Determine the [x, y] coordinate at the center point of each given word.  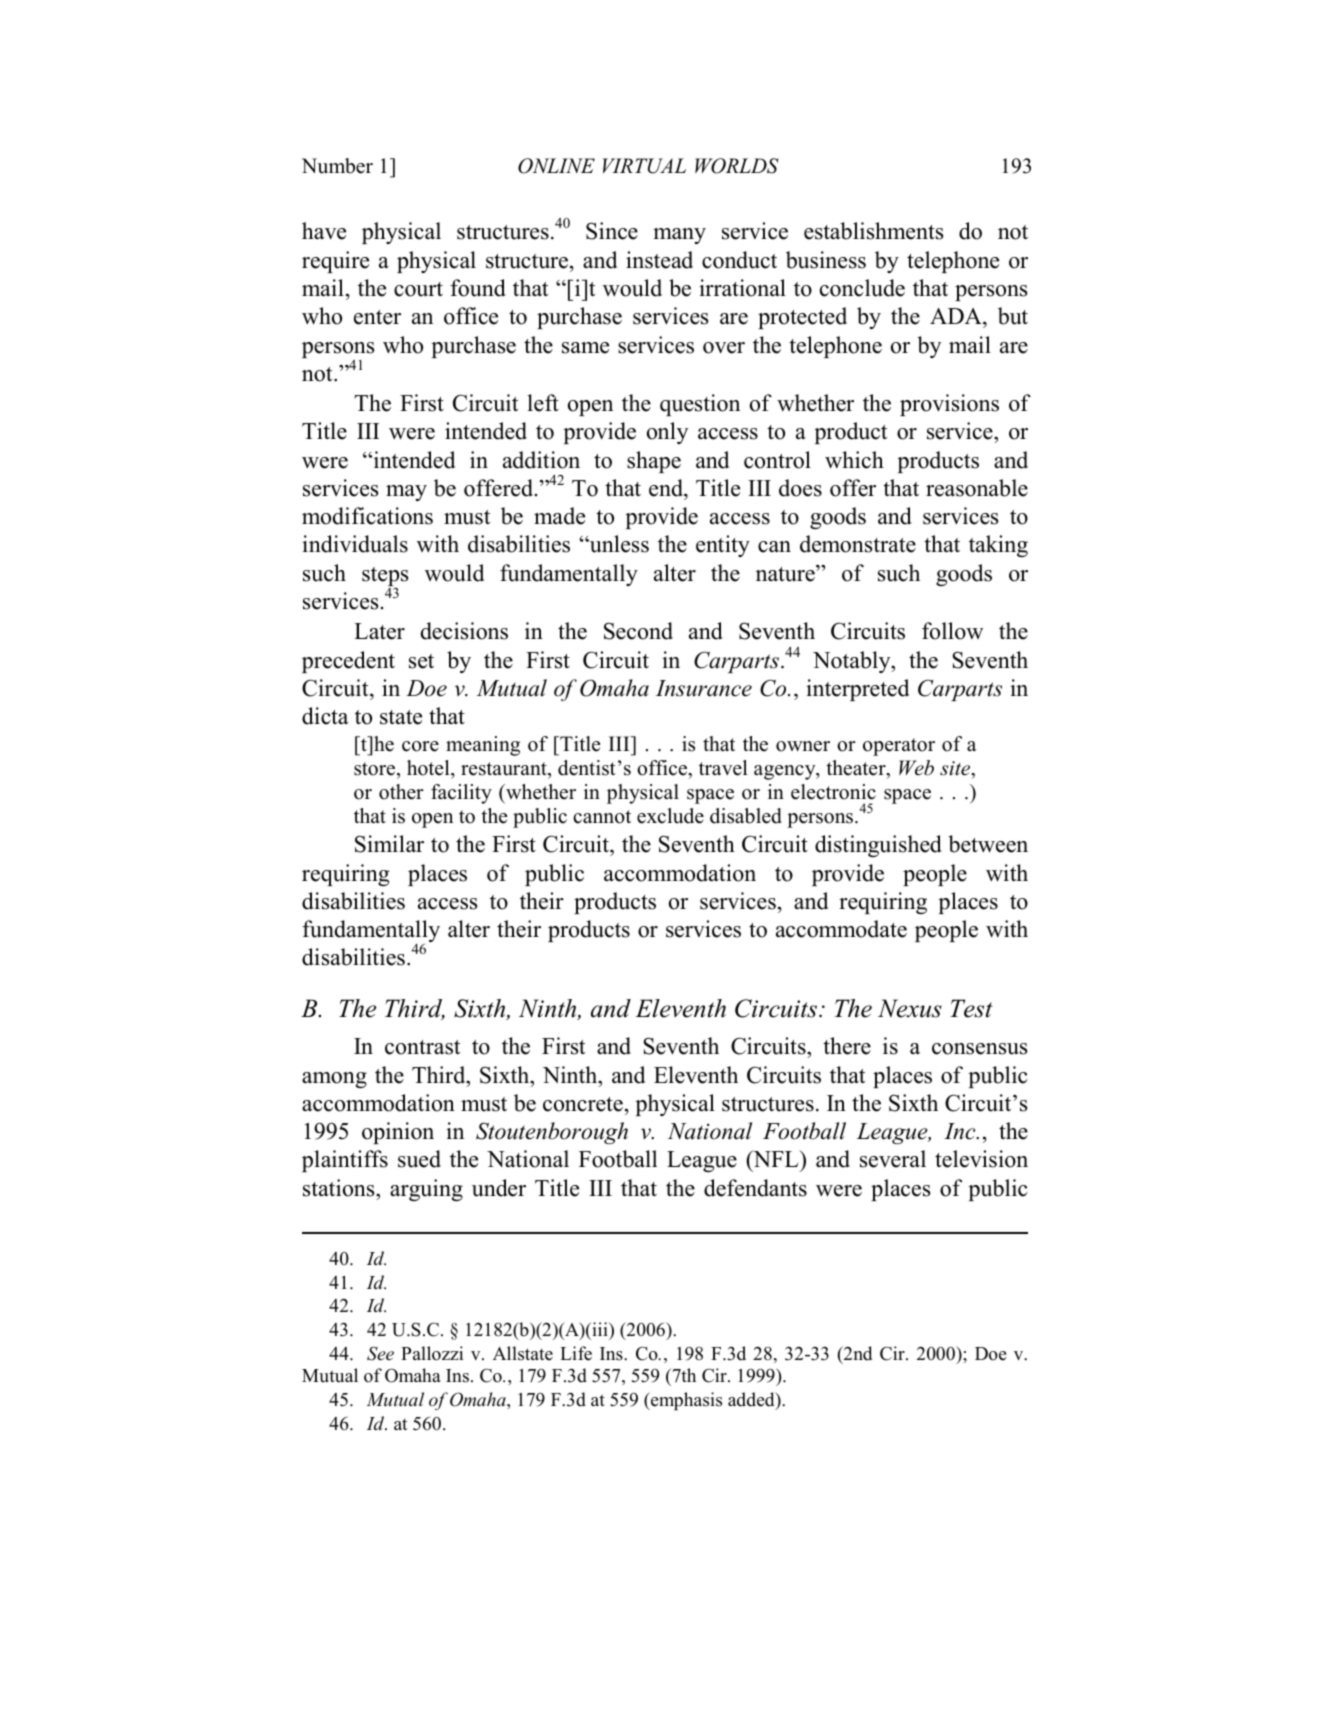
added [752, 1400]
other [401, 792]
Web [916, 768]
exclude [670, 816]
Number [337, 166]
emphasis [685, 1401]
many [679, 236]
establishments [873, 231]
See [380, 1353]
